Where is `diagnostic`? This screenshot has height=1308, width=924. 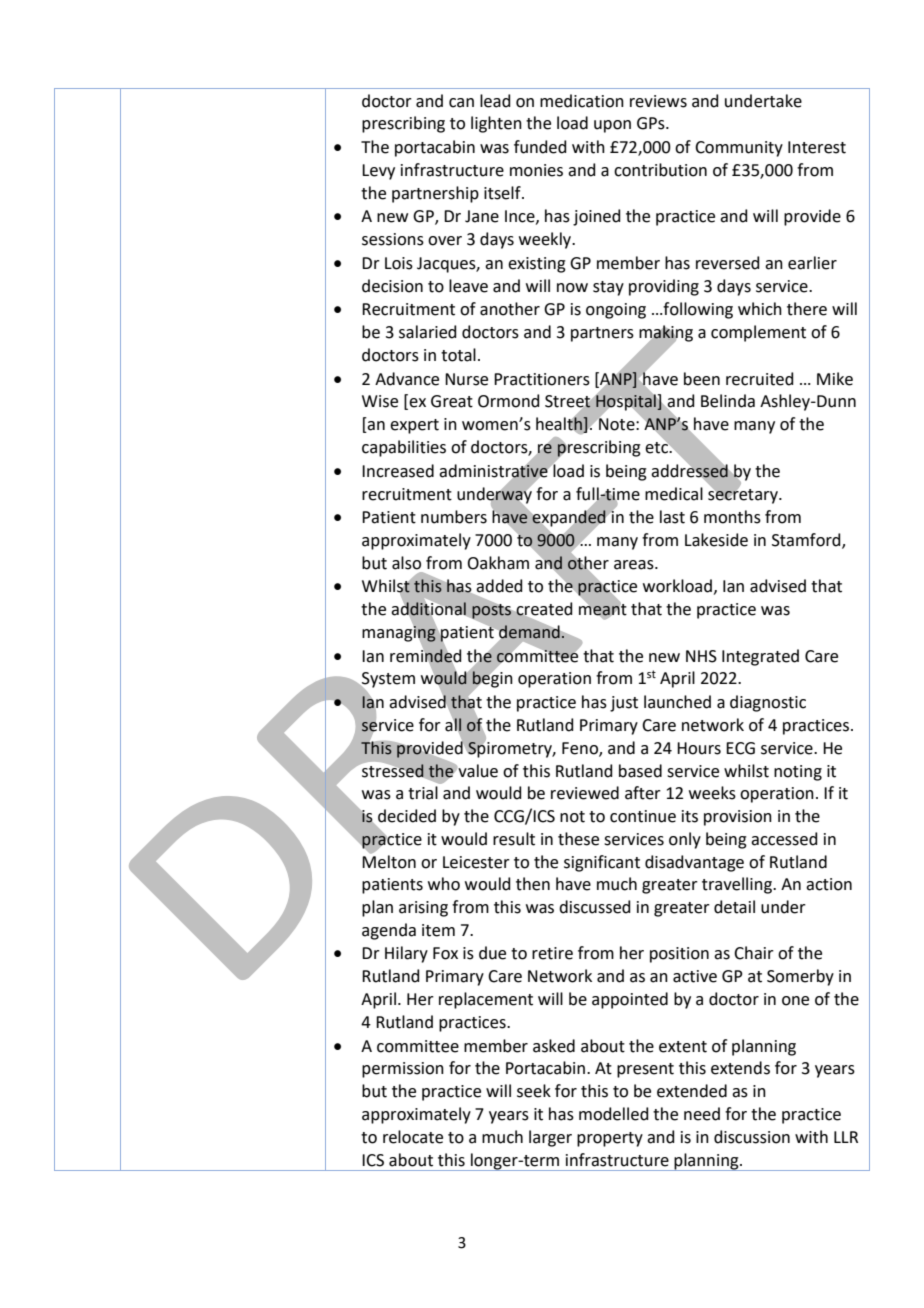 diagnostic is located at coordinates (768, 703).
